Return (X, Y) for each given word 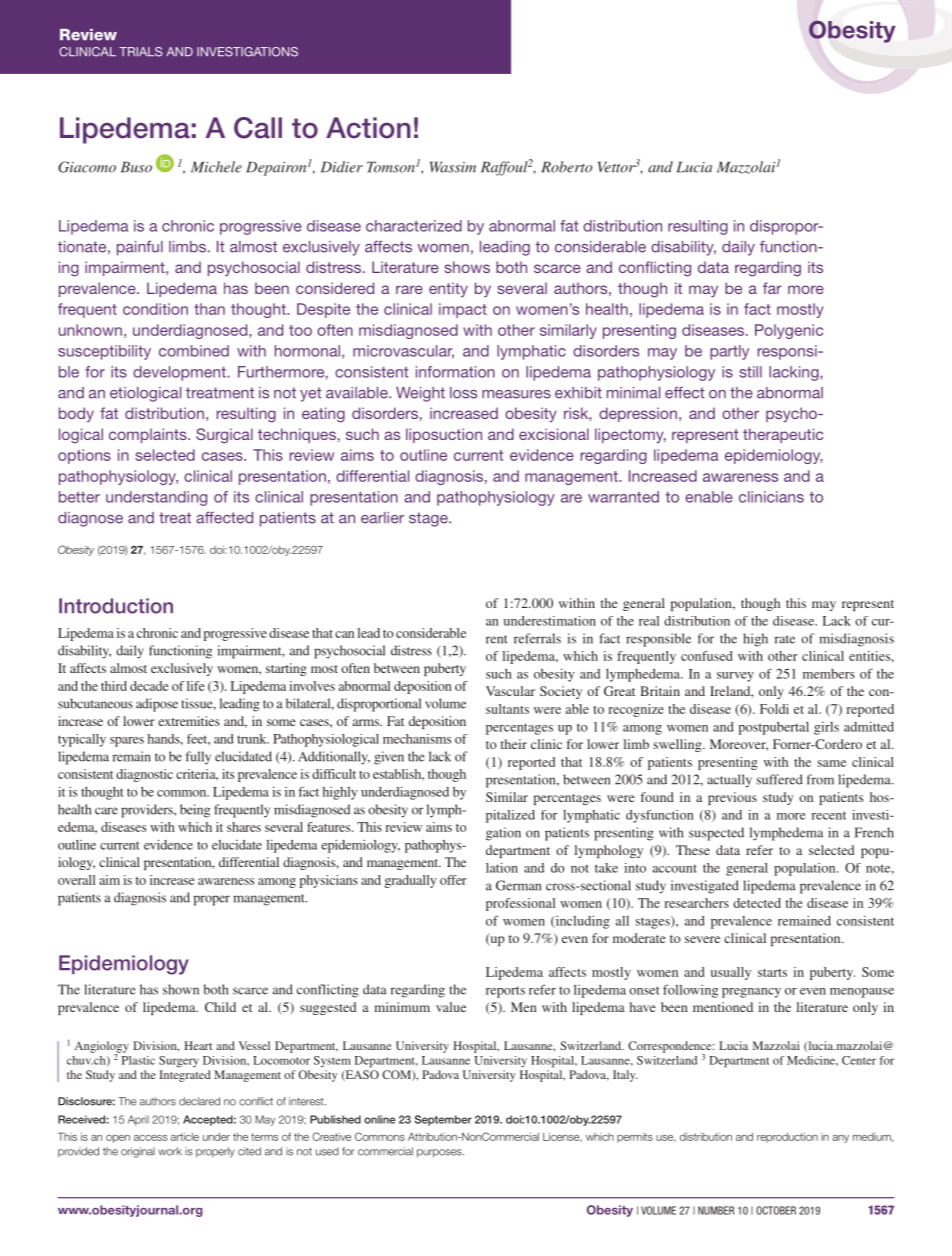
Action (368, 128)
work (170, 1151)
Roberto (566, 167)
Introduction (116, 606)
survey (735, 677)
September (443, 1120)
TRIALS (140, 52)
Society (561, 692)
